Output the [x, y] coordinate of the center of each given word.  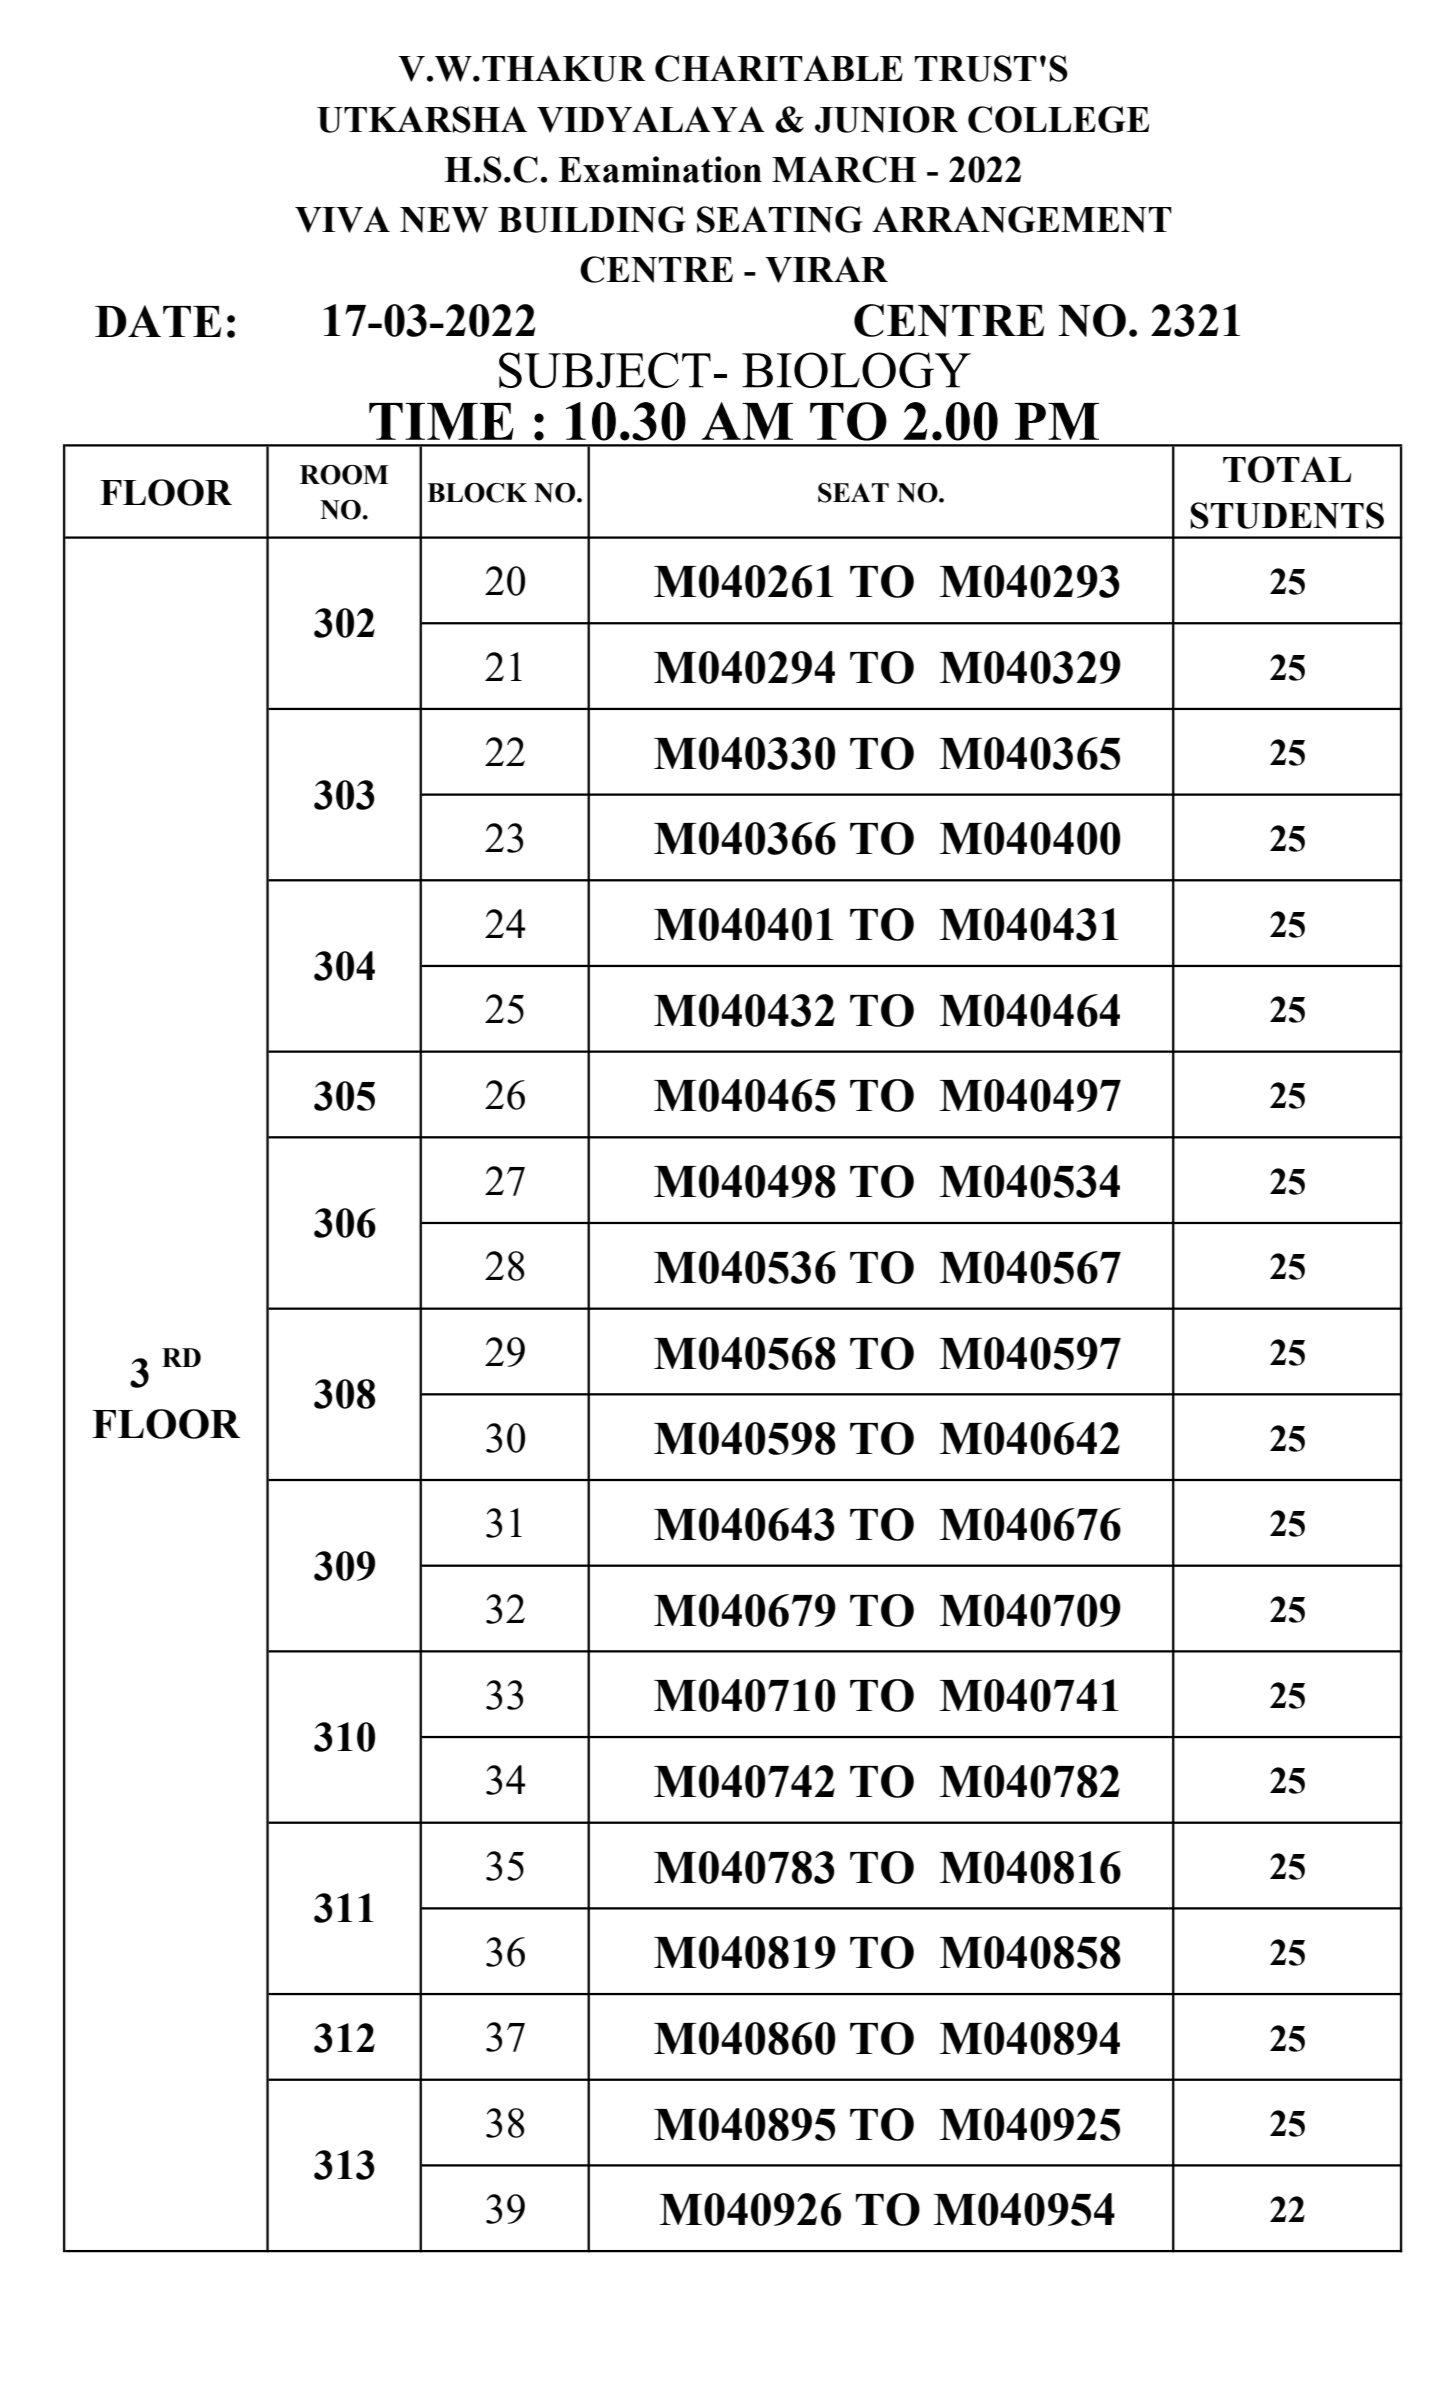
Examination [660, 169]
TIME [441, 421]
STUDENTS [1287, 515]
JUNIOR [886, 119]
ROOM [344, 475]
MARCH [844, 169]
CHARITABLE [779, 68]
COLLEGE [1058, 119]
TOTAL [1287, 469]
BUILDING [592, 219]
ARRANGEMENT [1022, 219]
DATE [158, 321]
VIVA [342, 219]
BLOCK [477, 493]
